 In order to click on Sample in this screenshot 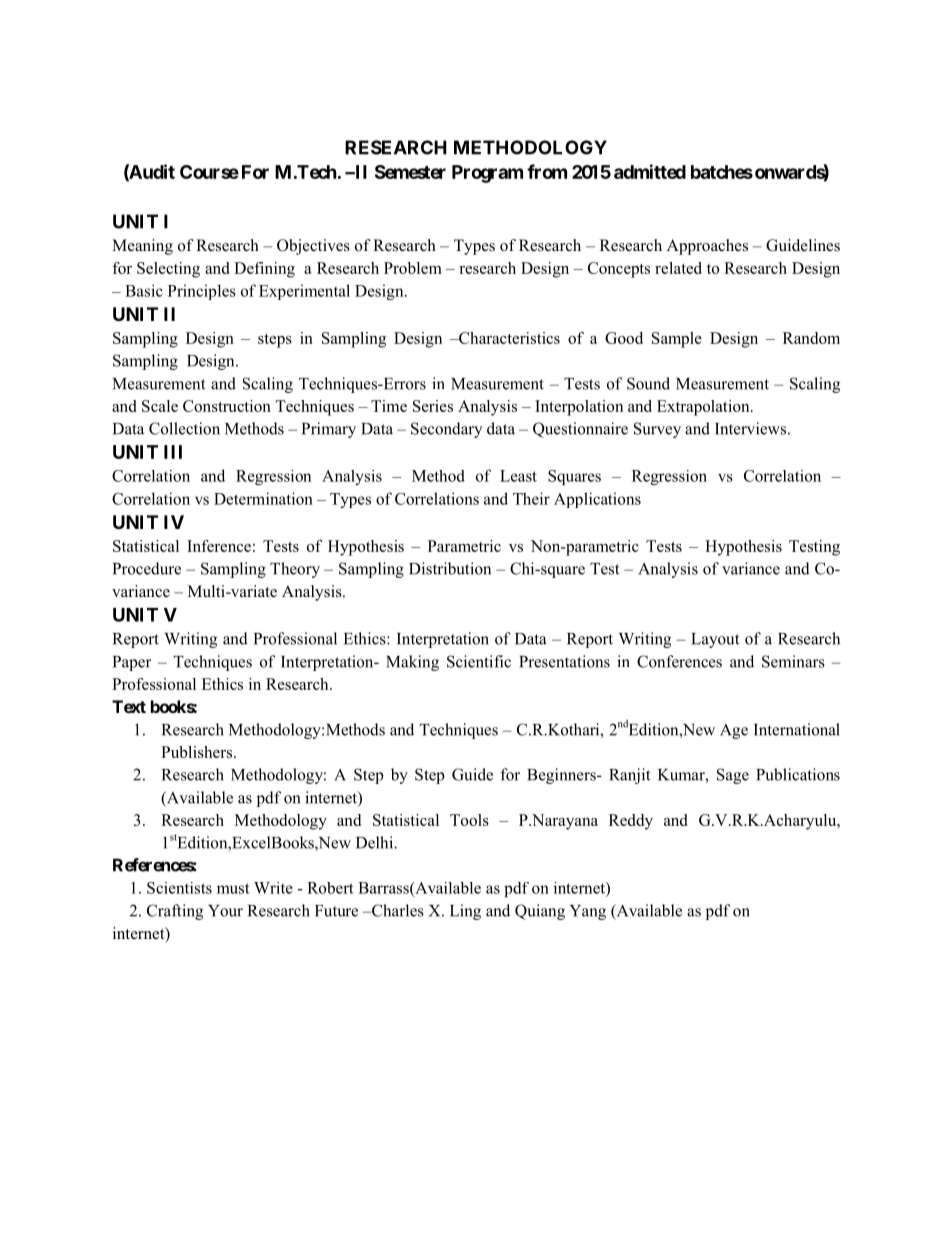, I will do `click(677, 340)`.
